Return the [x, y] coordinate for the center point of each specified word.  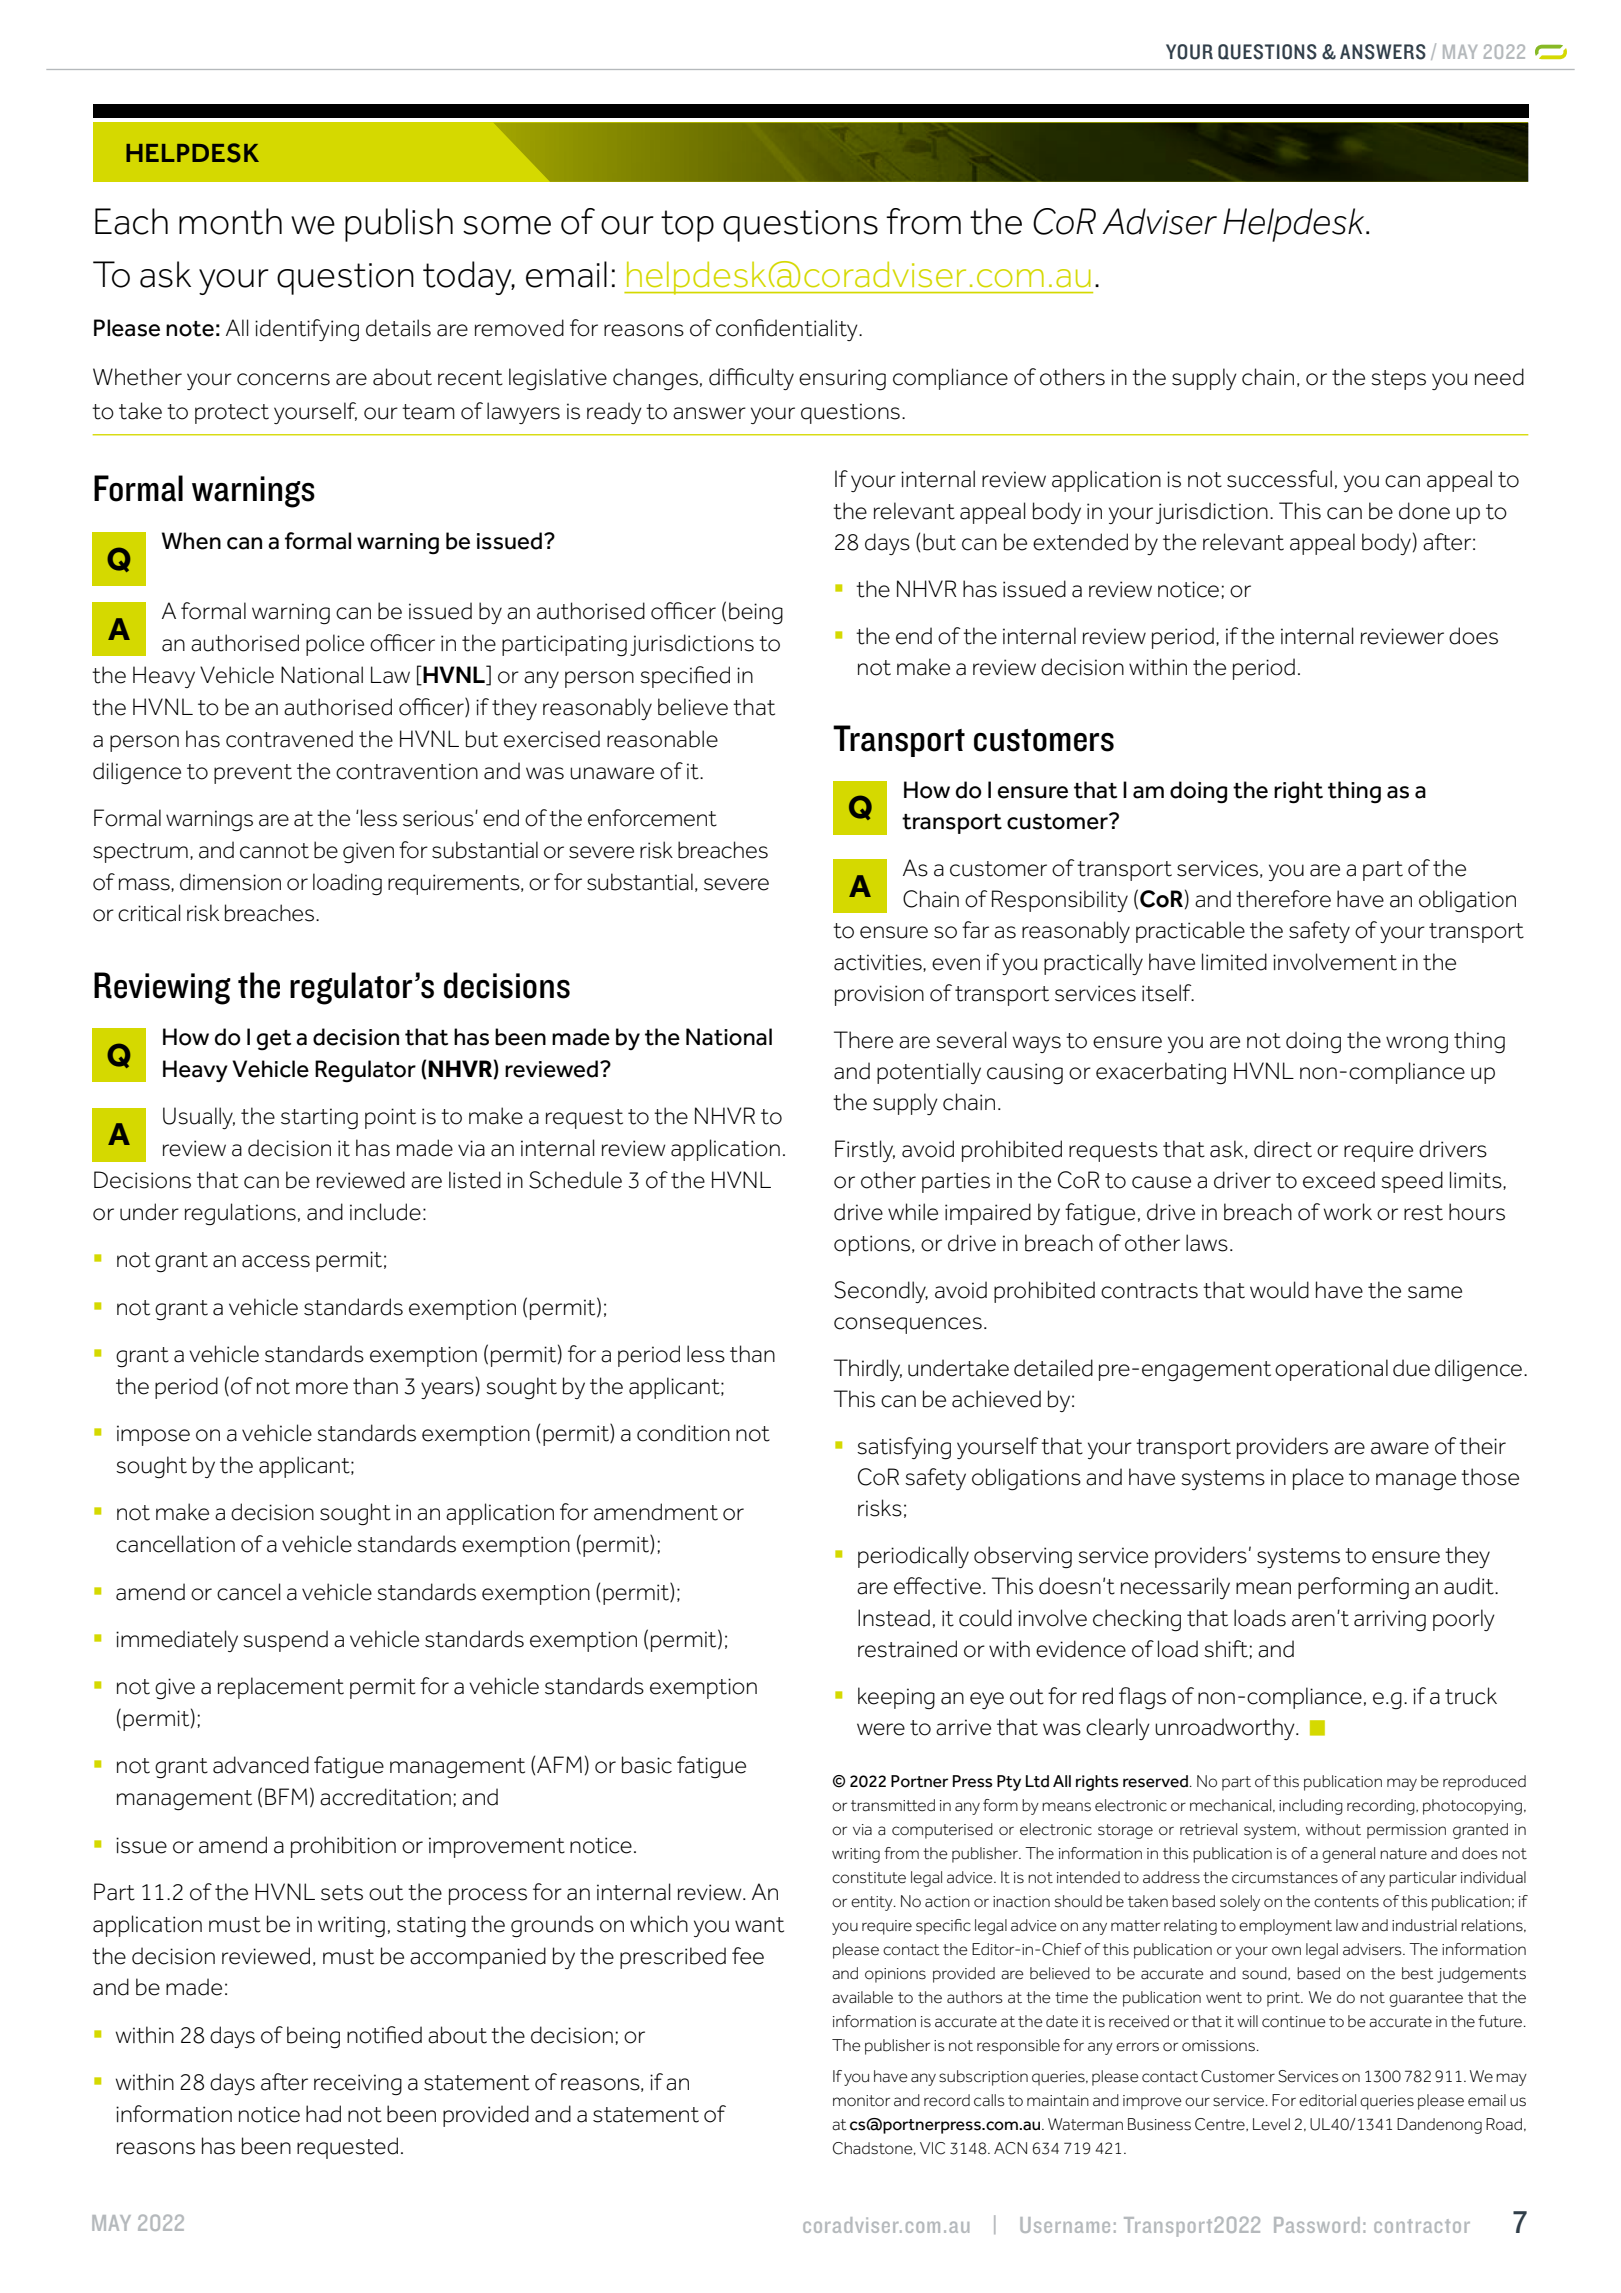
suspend [285, 1641]
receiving [358, 2084]
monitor [861, 2101]
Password [1317, 2225]
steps [1398, 380]
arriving [1390, 1621]
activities [879, 963]
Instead [894, 1618]
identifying [307, 330]
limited [1234, 962]
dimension [230, 882]
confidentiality [788, 330]
